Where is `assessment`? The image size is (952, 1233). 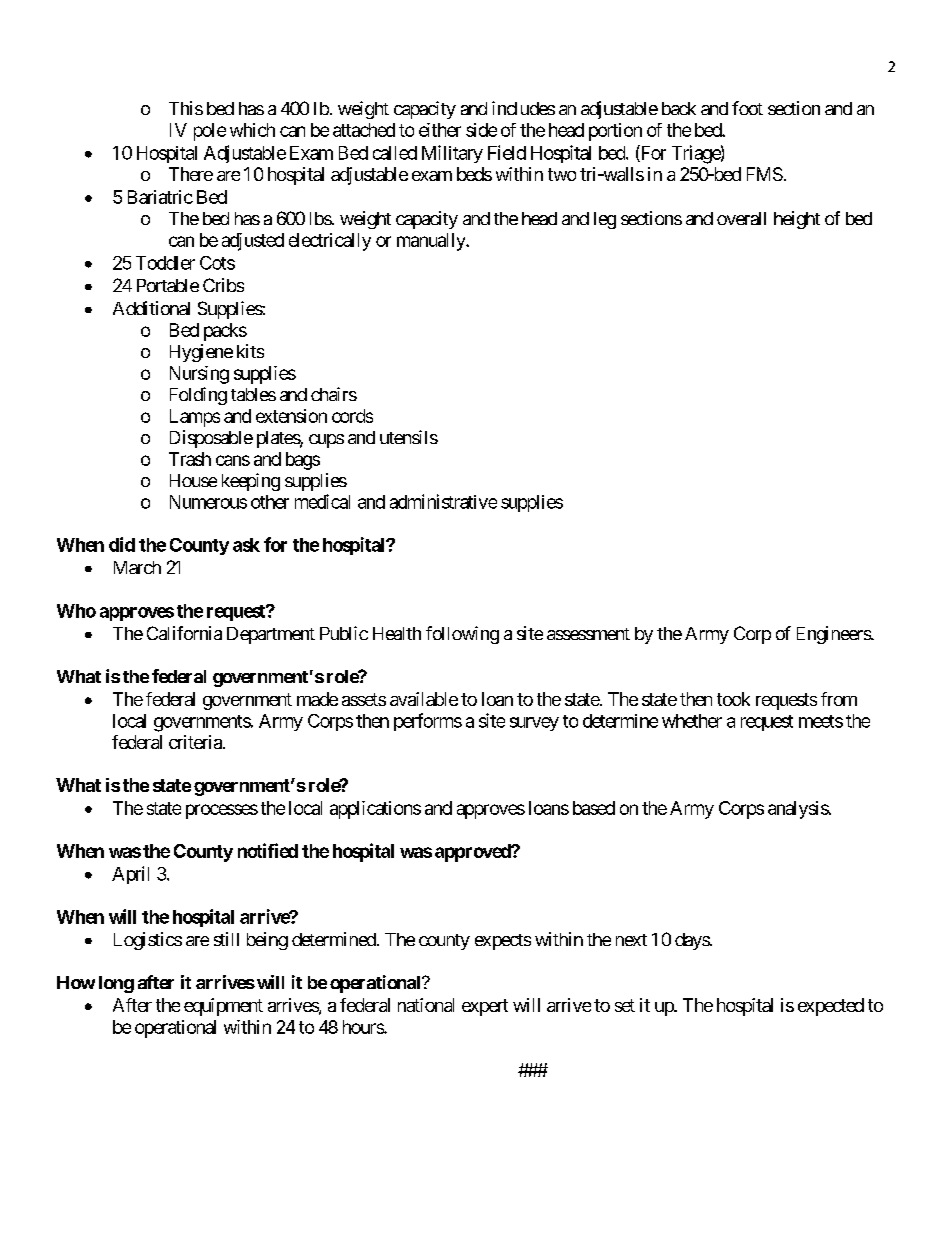
assessment is located at coordinates (588, 634).
